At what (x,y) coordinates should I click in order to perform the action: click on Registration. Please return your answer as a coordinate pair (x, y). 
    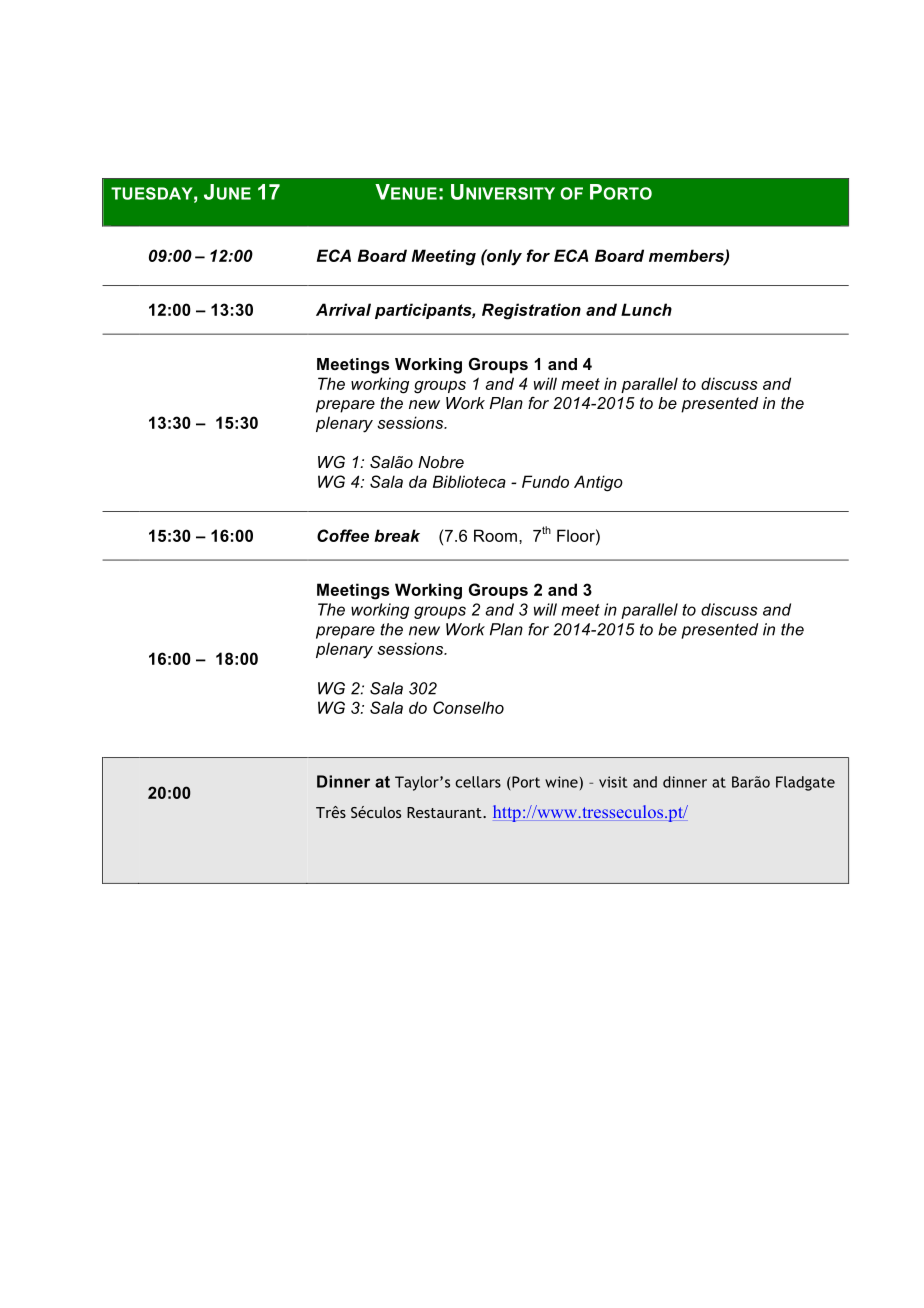
    Looking at the image, I should click on (531, 311).
